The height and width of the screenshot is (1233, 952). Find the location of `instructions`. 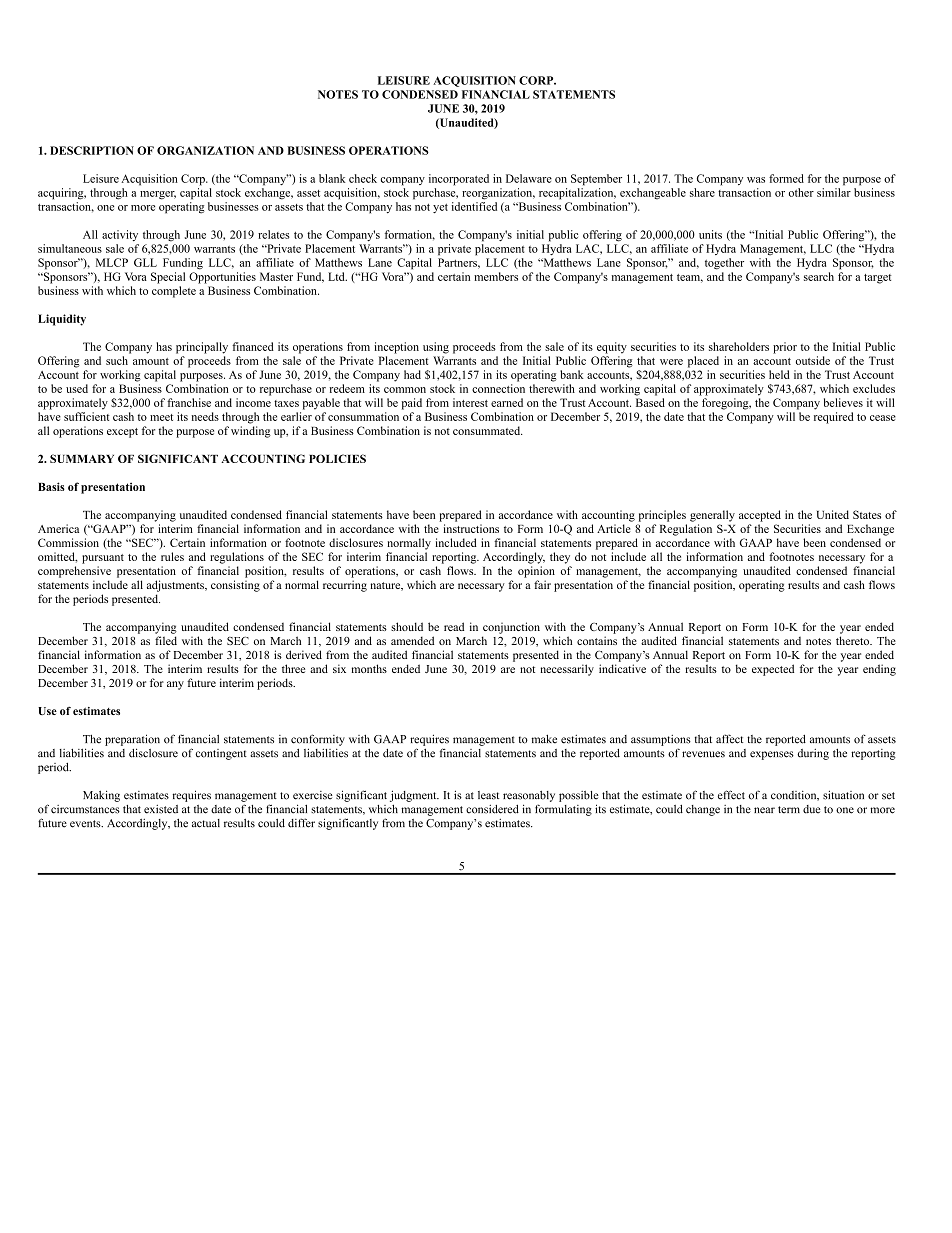

instructions is located at coordinates (471, 528).
